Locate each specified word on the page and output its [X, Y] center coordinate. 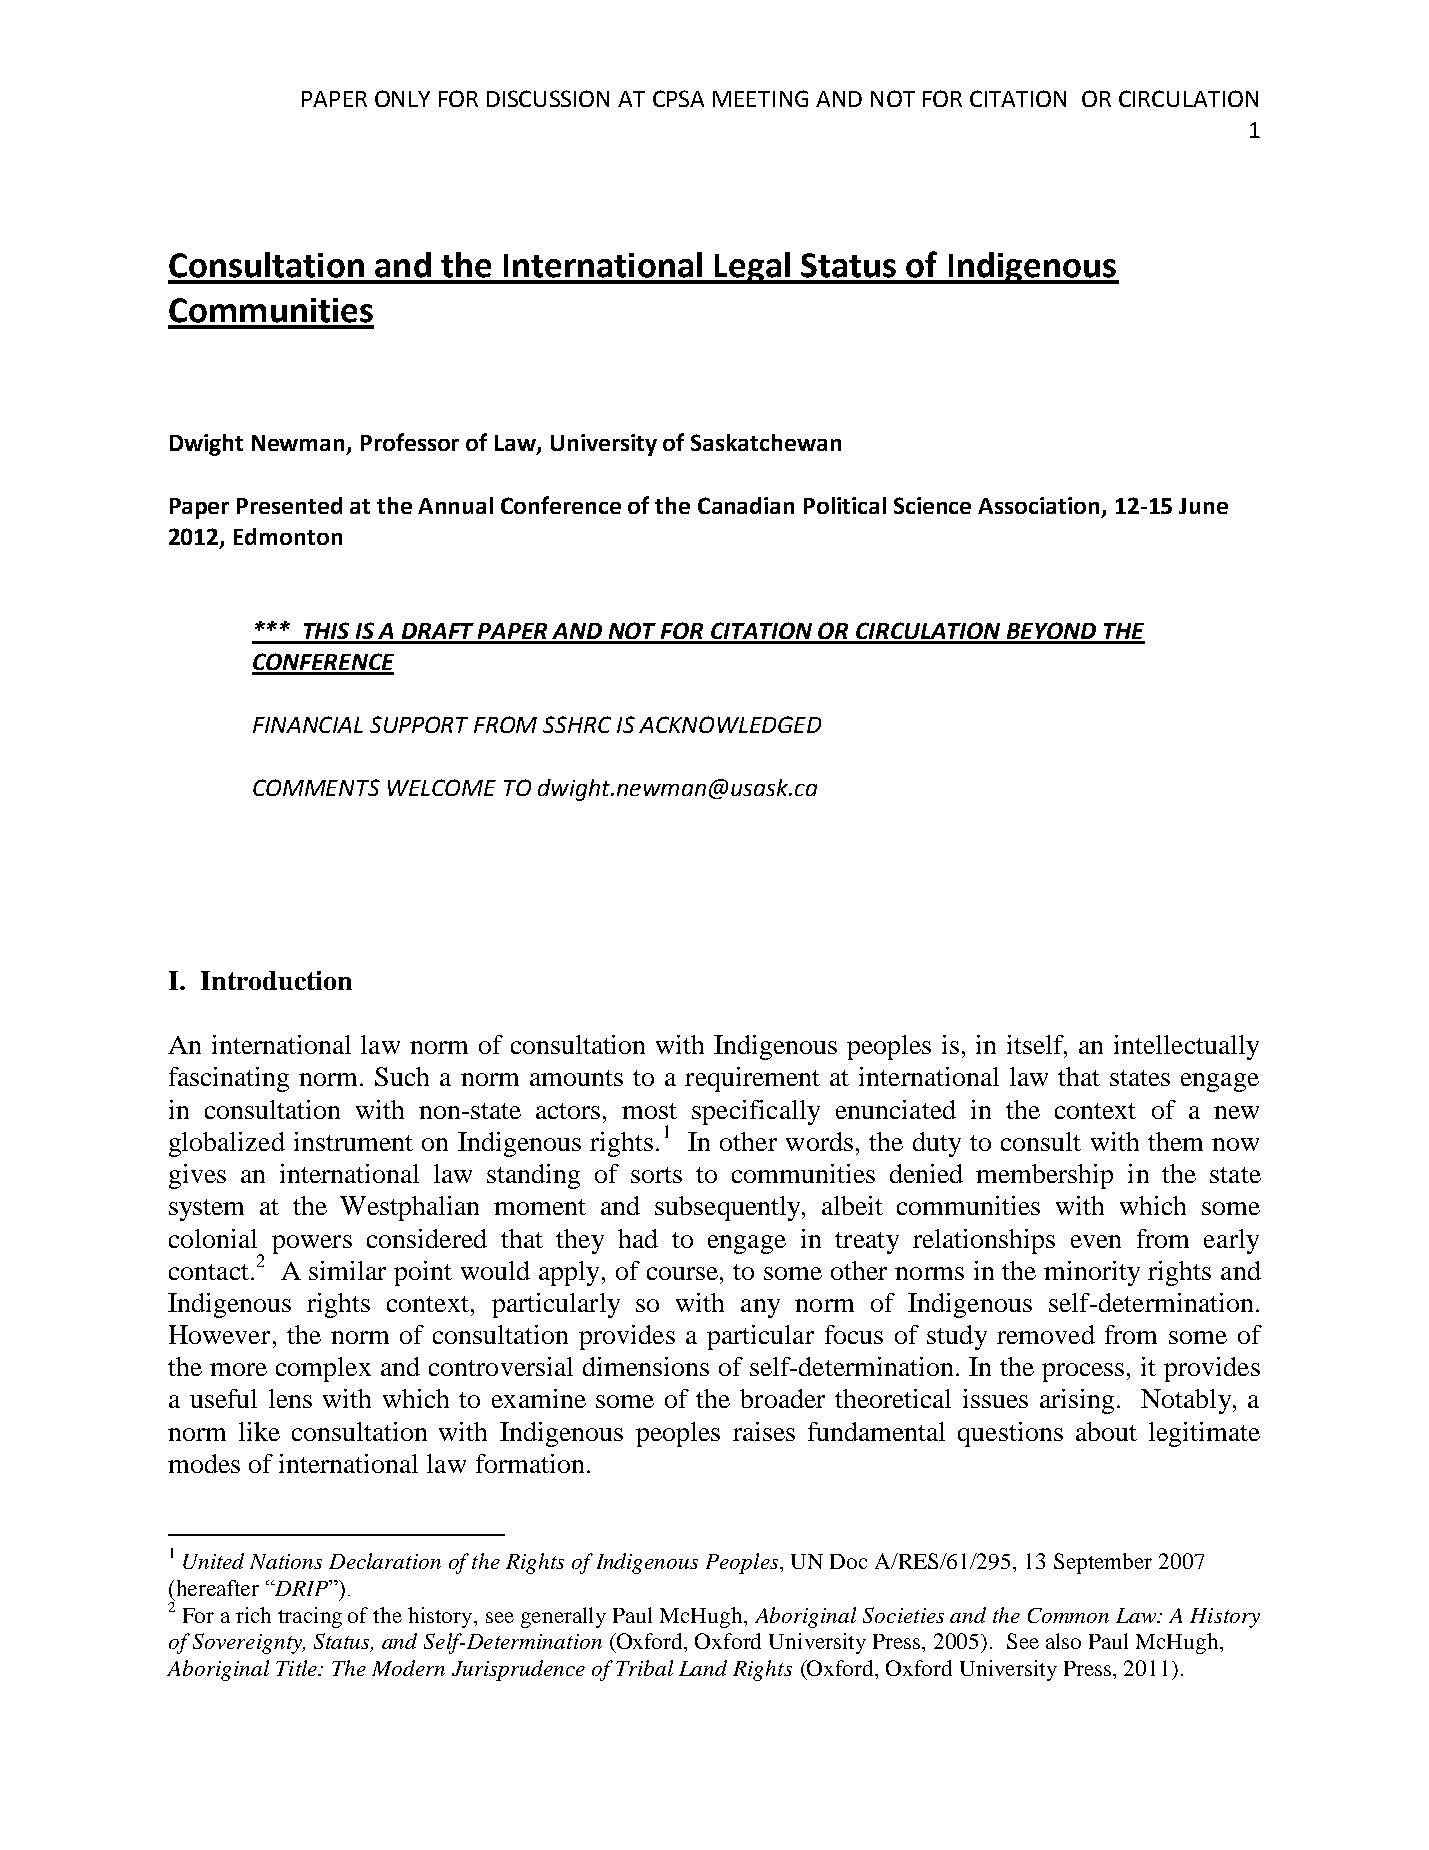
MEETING [760, 98]
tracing [310, 1617]
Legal [753, 268]
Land [703, 1668]
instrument [353, 1141]
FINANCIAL [308, 724]
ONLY [402, 98]
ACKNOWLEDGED [730, 724]
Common [1068, 1615]
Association [1038, 505]
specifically [756, 1112]
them [1175, 1141]
